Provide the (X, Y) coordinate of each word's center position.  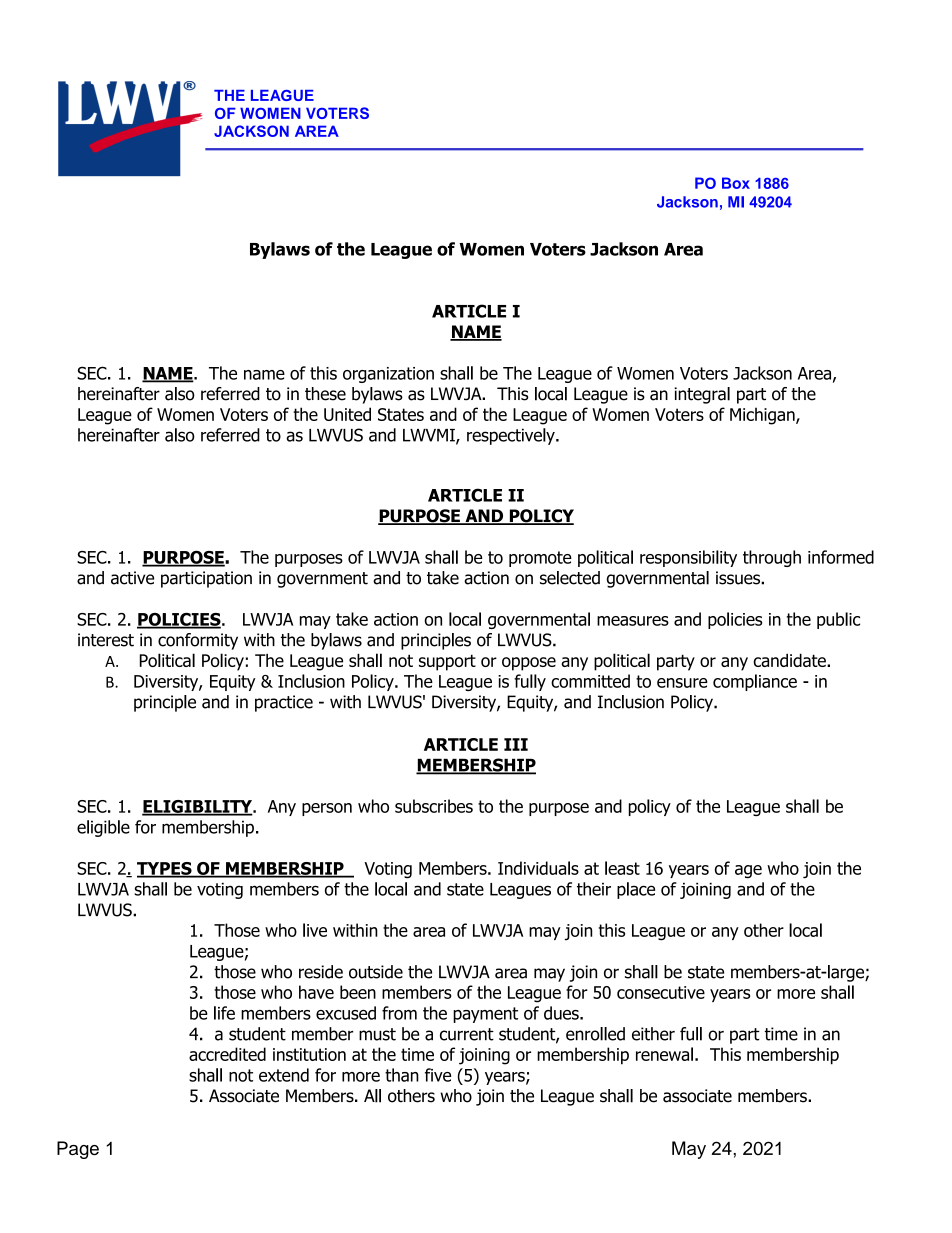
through (772, 558)
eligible (103, 828)
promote (540, 559)
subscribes (434, 806)
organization (388, 375)
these (325, 394)
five (438, 1075)
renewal (664, 1054)
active (132, 578)
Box (736, 183)
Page (78, 1150)
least (622, 868)
